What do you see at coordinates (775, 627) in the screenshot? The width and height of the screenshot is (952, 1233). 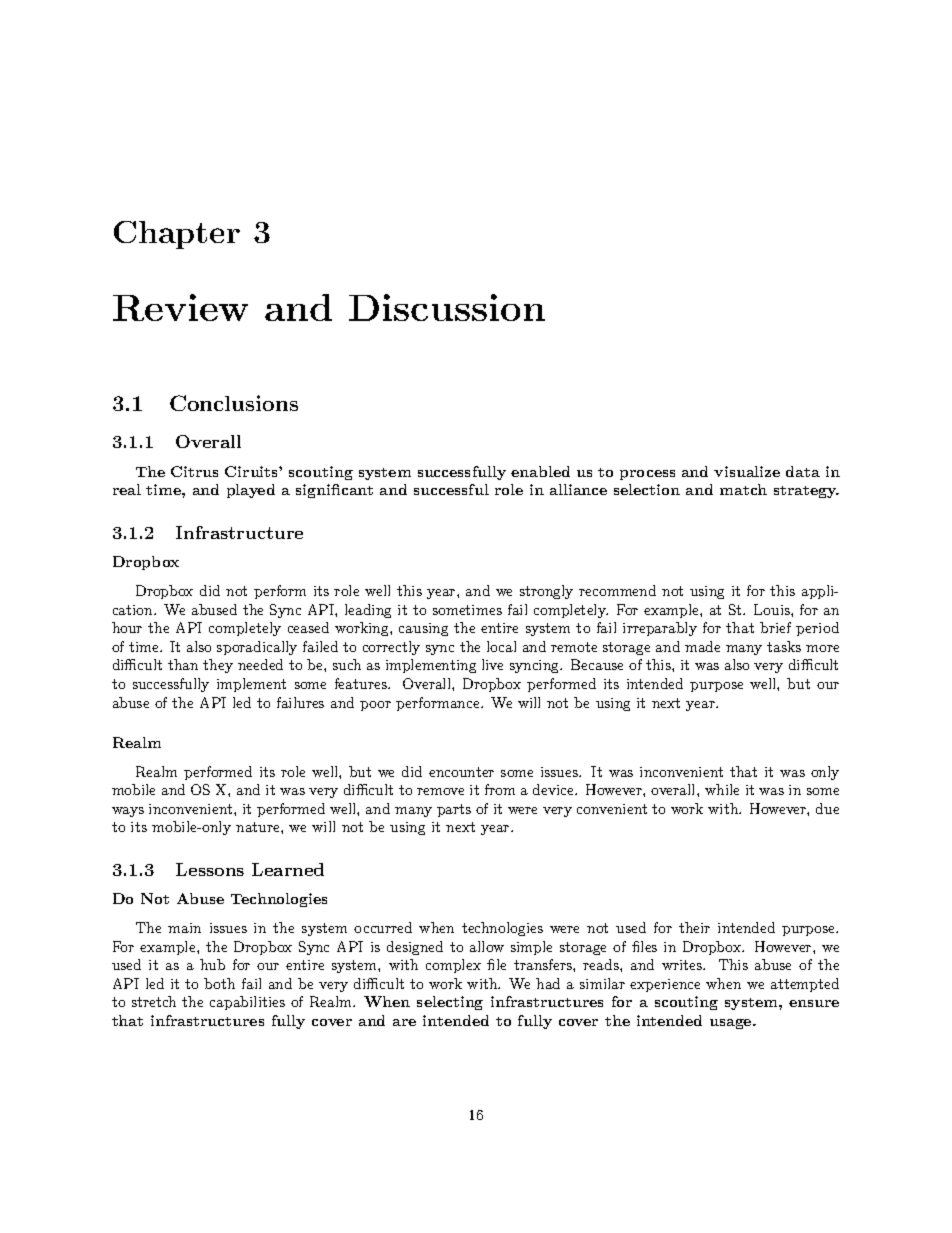 I see `brief` at bounding box center [775, 627].
